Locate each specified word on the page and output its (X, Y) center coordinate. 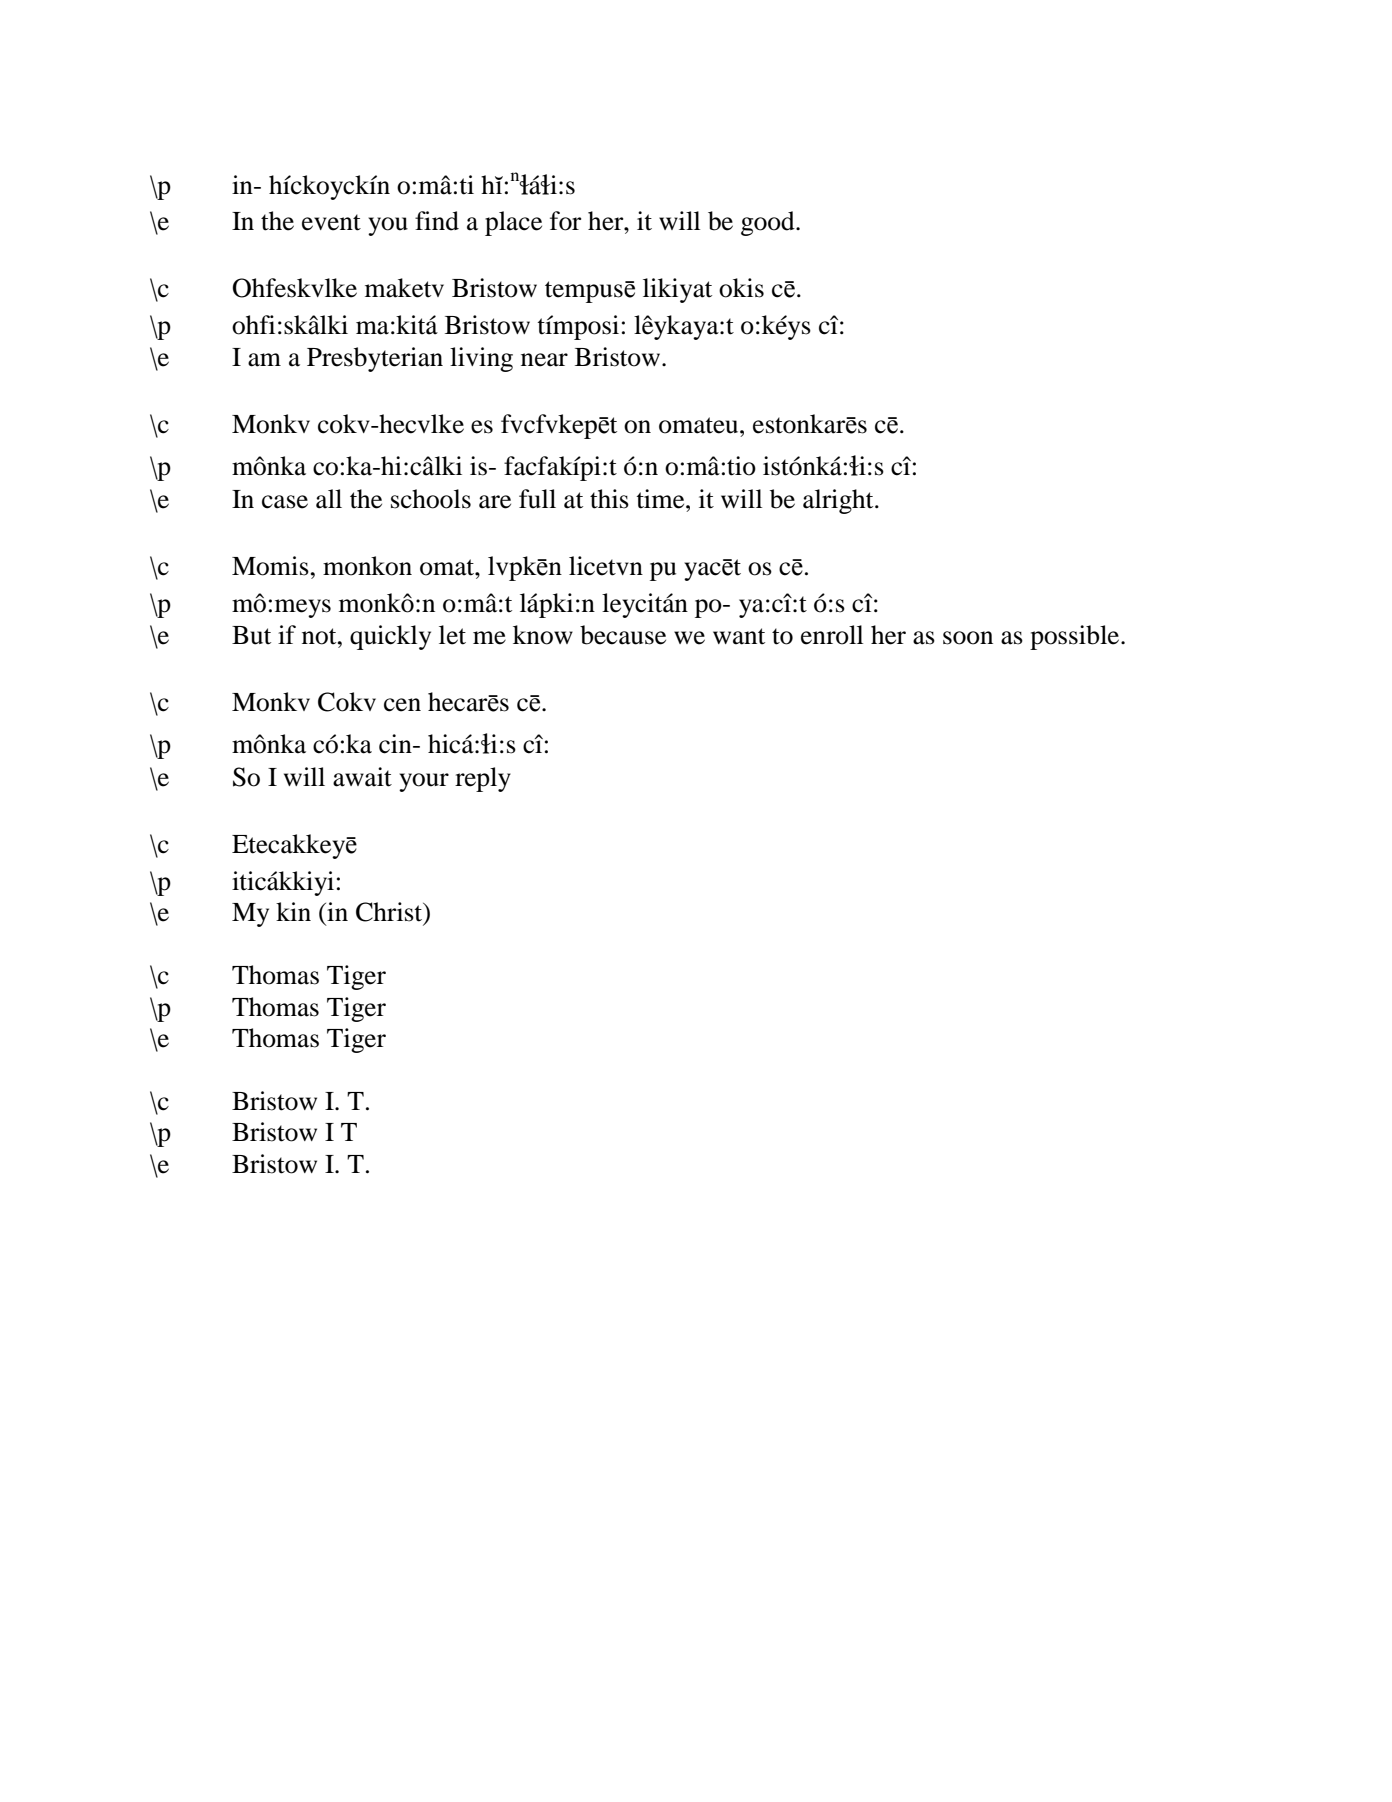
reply (483, 779)
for (565, 221)
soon (968, 638)
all (329, 499)
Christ (390, 913)
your (424, 782)
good (769, 223)
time (661, 499)
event (331, 222)
